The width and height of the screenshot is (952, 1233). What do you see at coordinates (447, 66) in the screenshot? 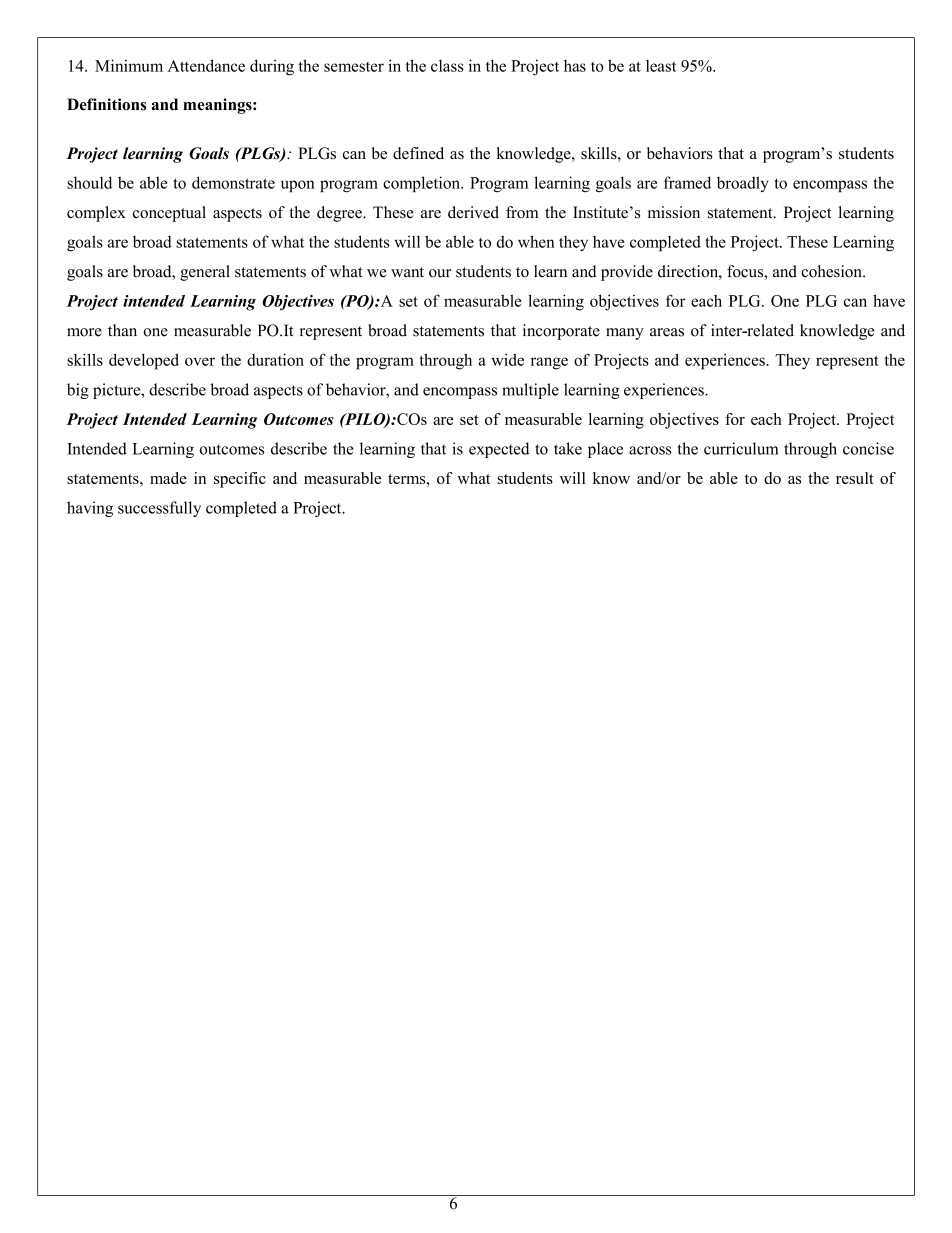
I see `class` at bounding box center [447, 66].
